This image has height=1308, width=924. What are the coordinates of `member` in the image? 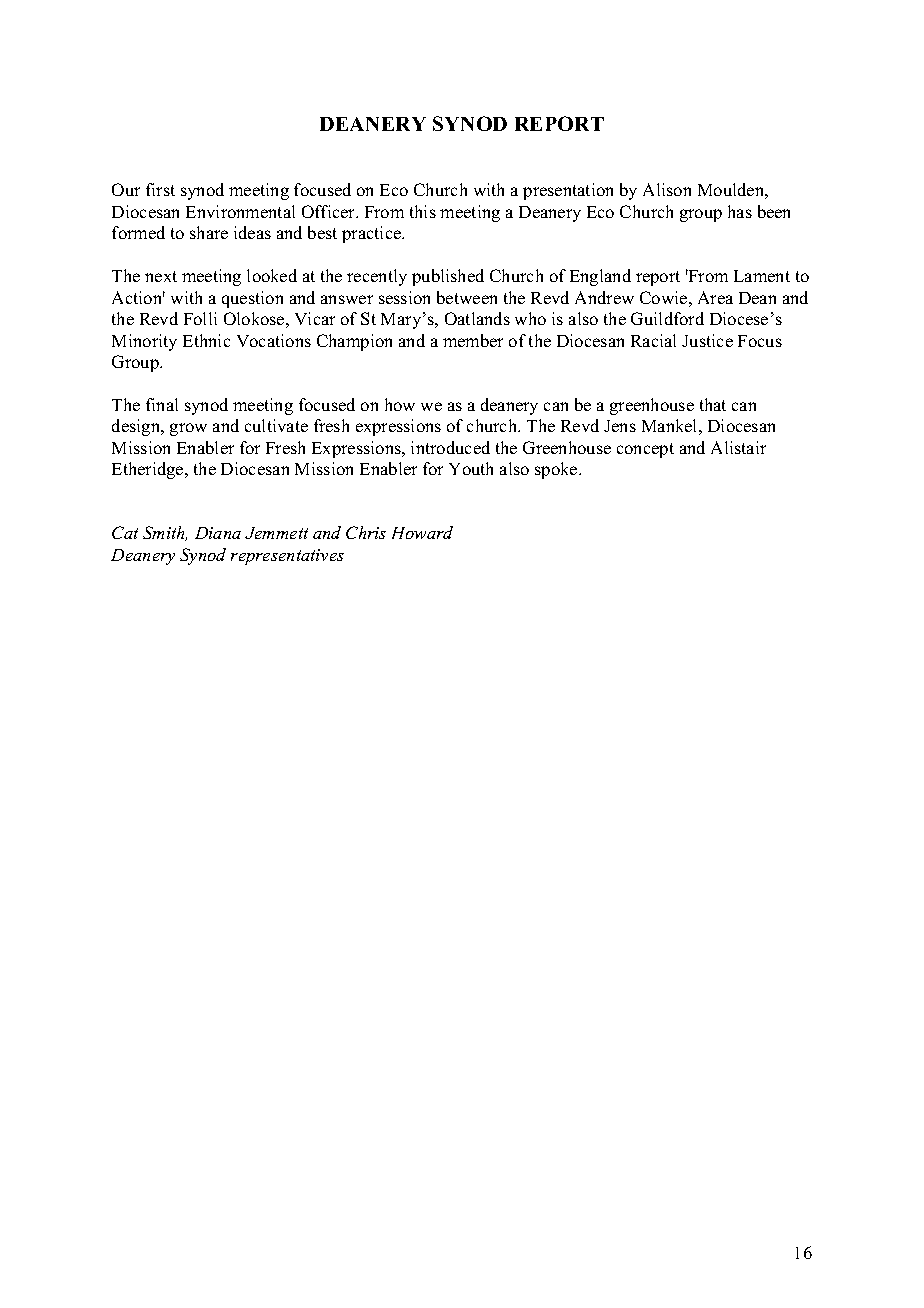 It's located at (473, 340).
